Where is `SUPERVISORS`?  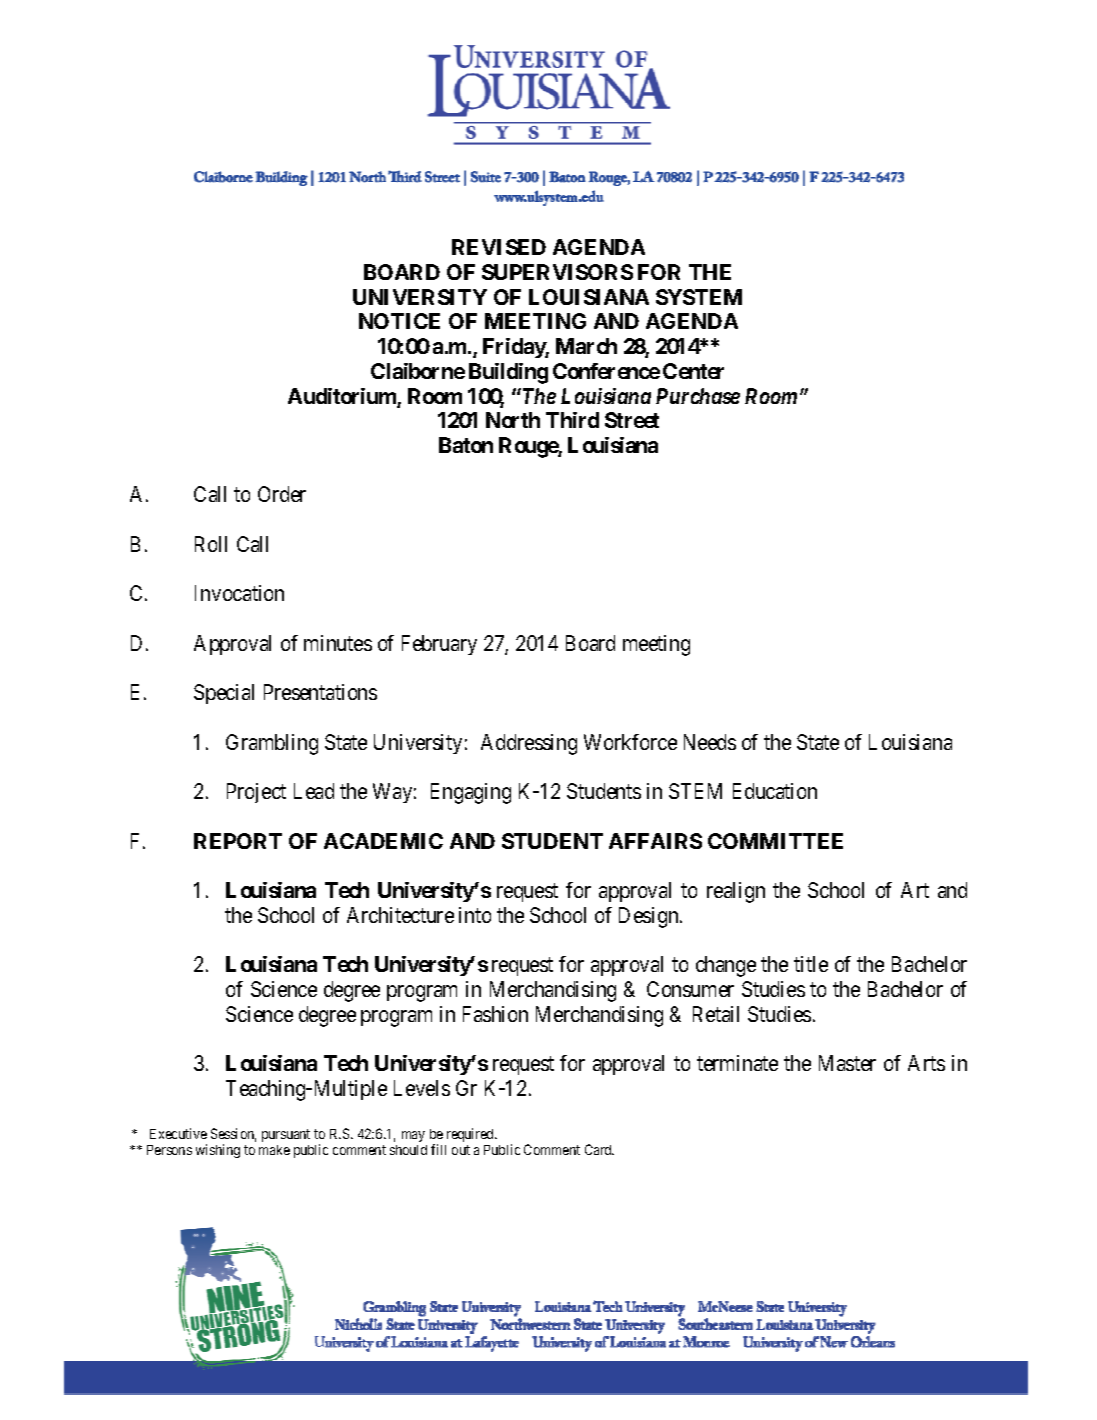
SUPERVISORS is located at coordinates (557, 272).
